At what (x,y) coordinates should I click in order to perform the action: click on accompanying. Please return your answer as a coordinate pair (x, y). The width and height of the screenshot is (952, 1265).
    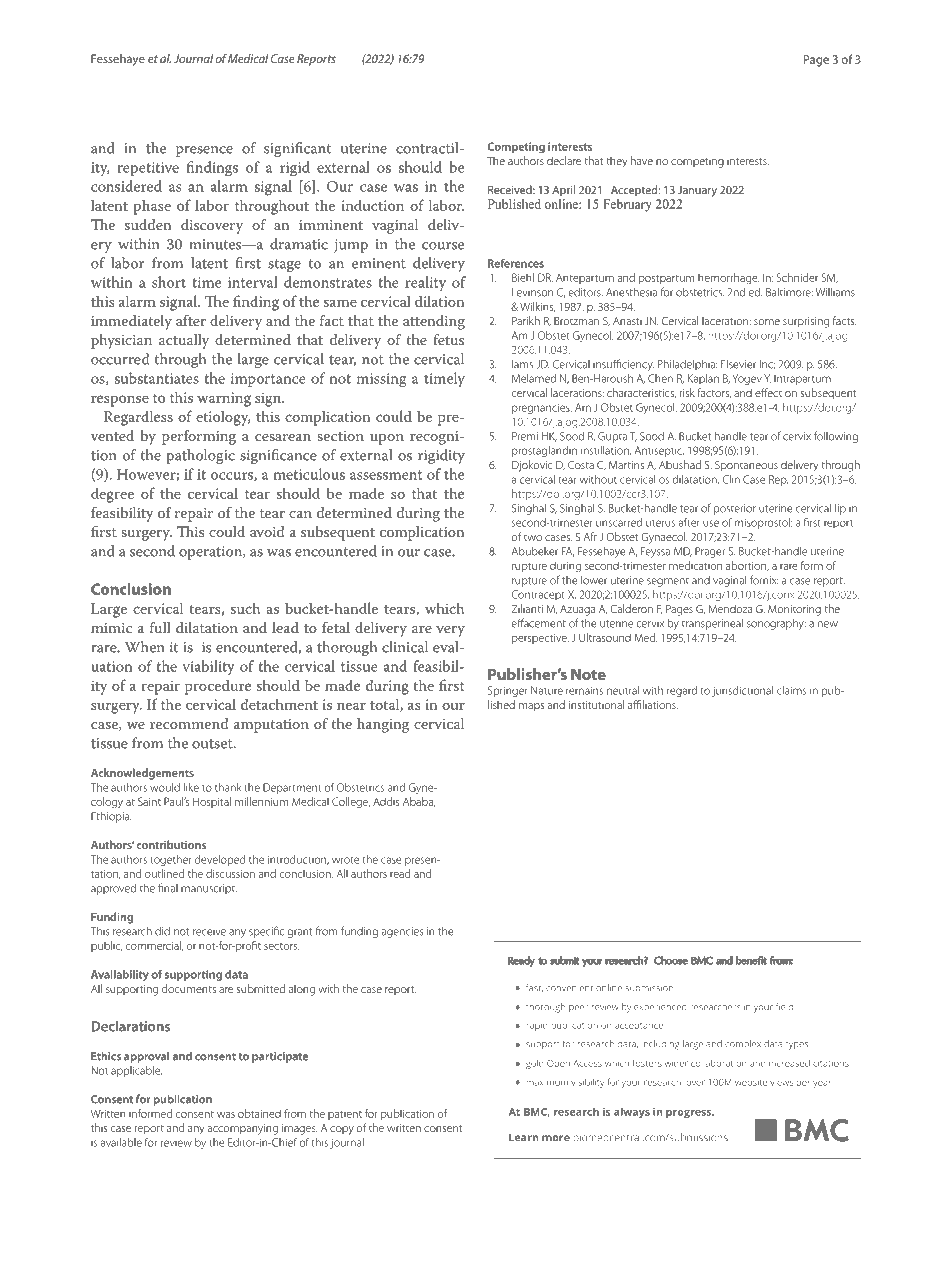
    Looking at the image, I should click on (242, 1129).
